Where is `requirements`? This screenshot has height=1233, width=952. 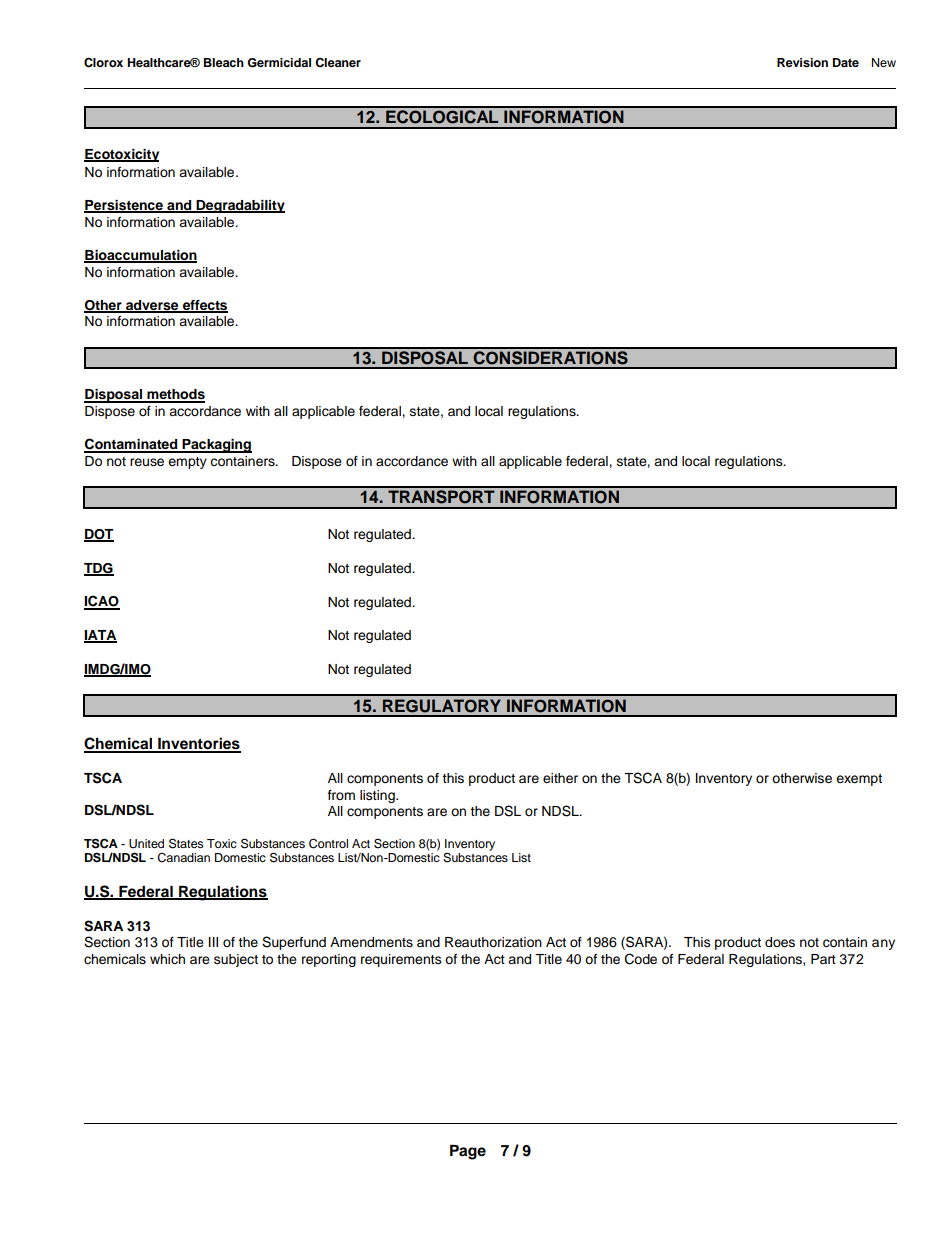 requirements is located at coordinates (401, 960).
